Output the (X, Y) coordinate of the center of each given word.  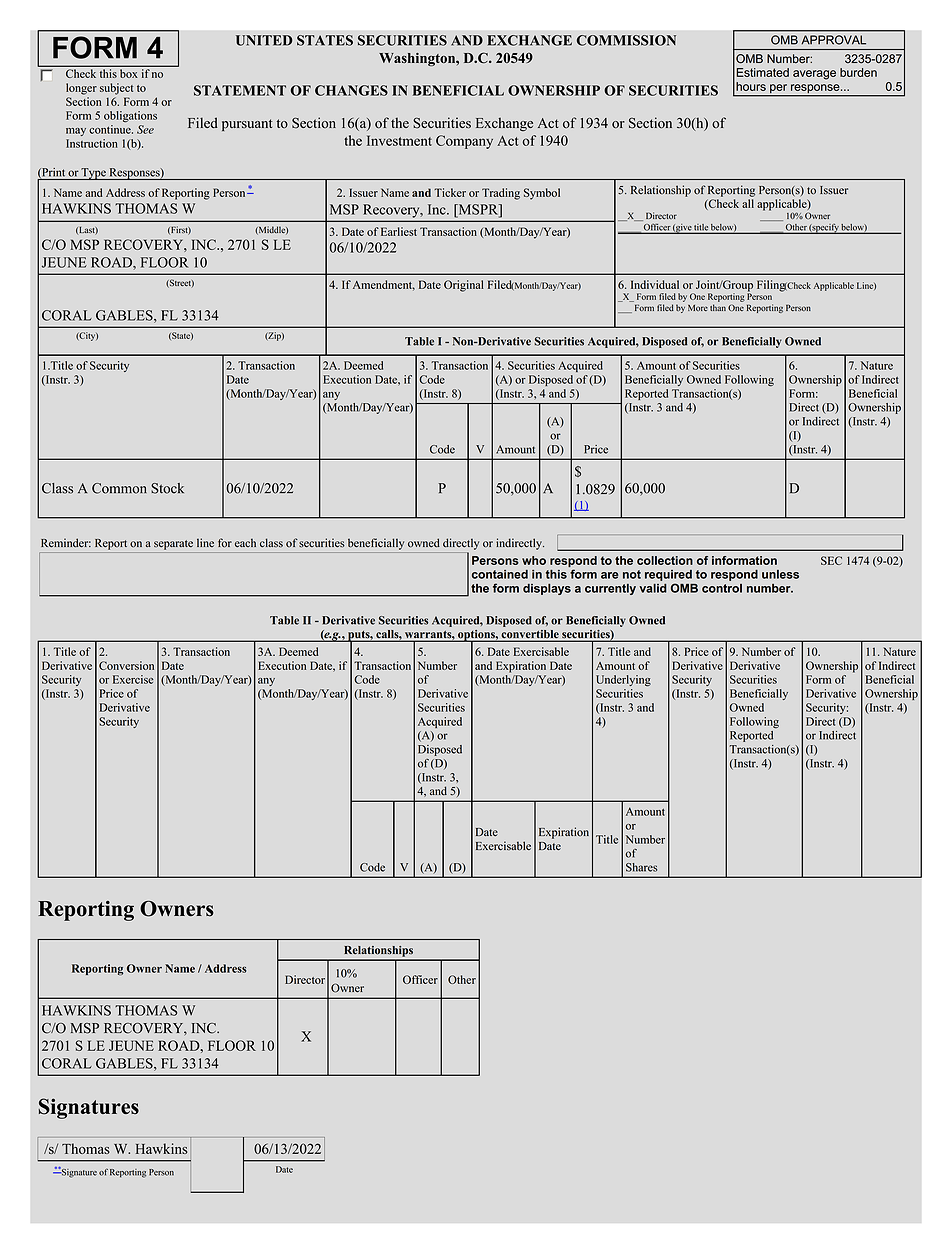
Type (94, 174)
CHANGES (351, 90)
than (718, 307)
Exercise (133, 679)
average (814, 75)
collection (665, 560)
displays (547, 589)
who (534, 560)
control (722, 588)
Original (464, 286)
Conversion (126, 665)
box (128, 73)
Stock (167, 488)
